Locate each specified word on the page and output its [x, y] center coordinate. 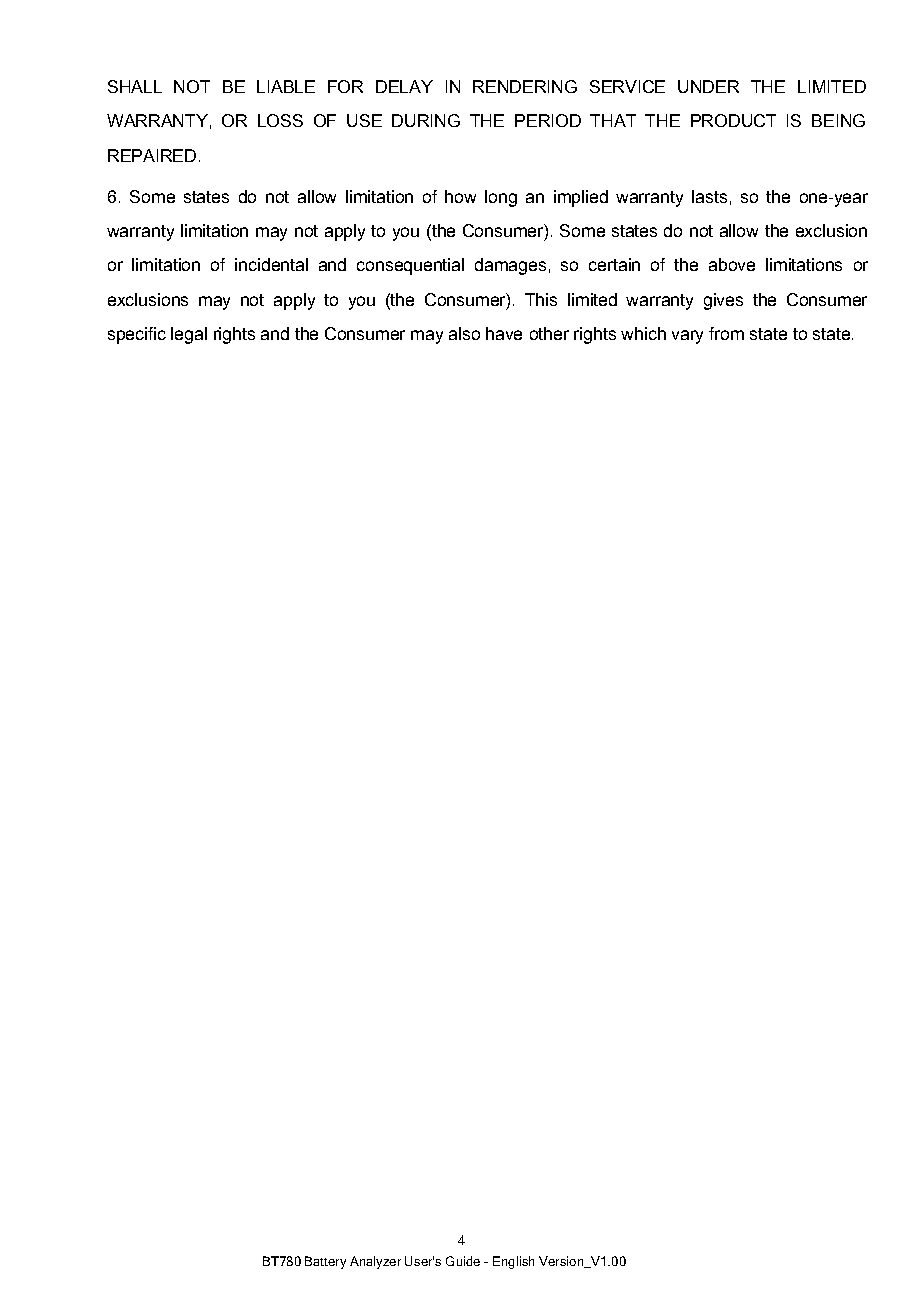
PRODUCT [733, 120]
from [726, 333]
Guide [463, 1261]
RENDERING [525, 86]
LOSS [280, 120]
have [504, 333]
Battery [325, 1262]
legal [189, 335]
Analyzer [375, 1262]
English [513, 1262]
